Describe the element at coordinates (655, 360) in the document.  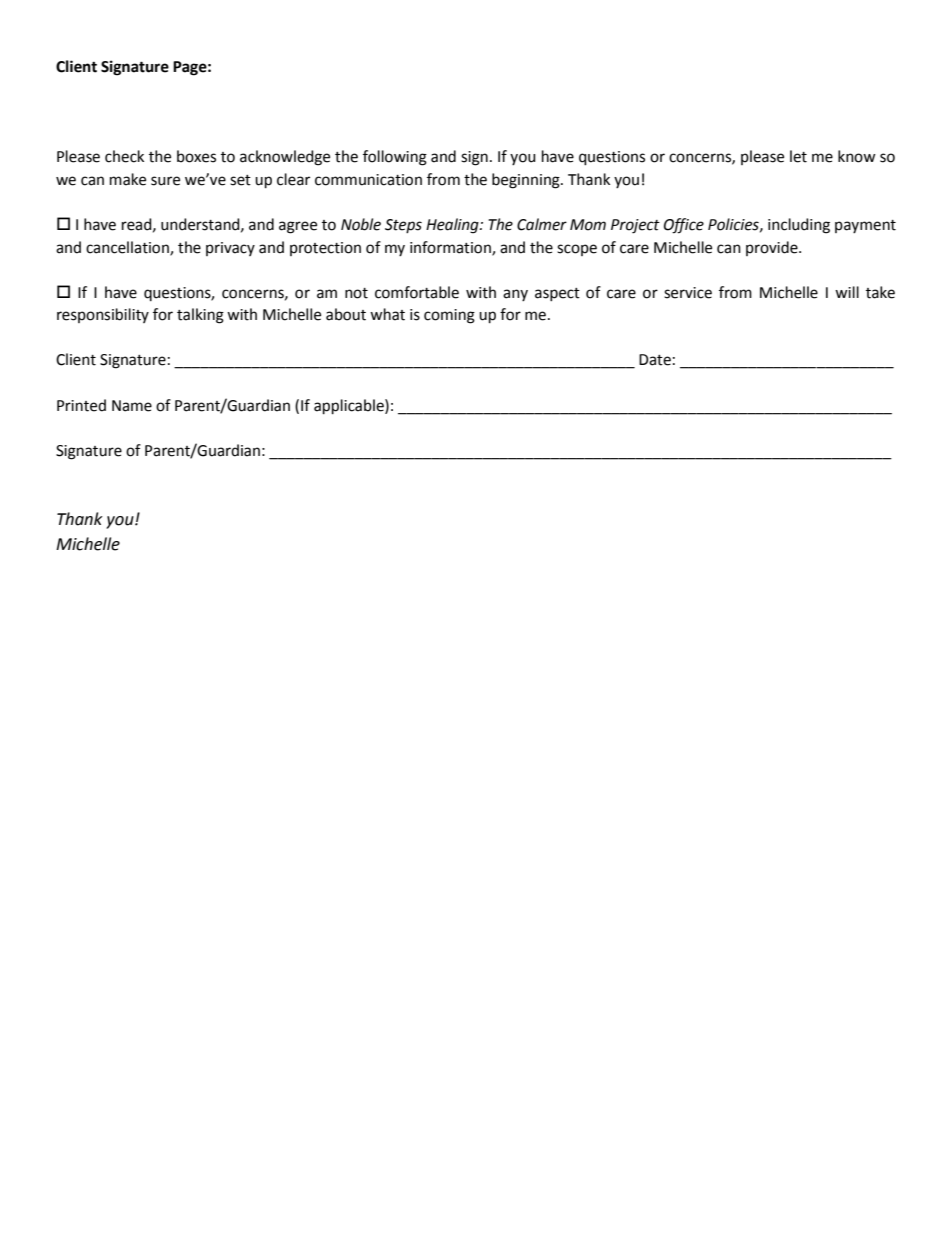
I see `Date` at that location.
